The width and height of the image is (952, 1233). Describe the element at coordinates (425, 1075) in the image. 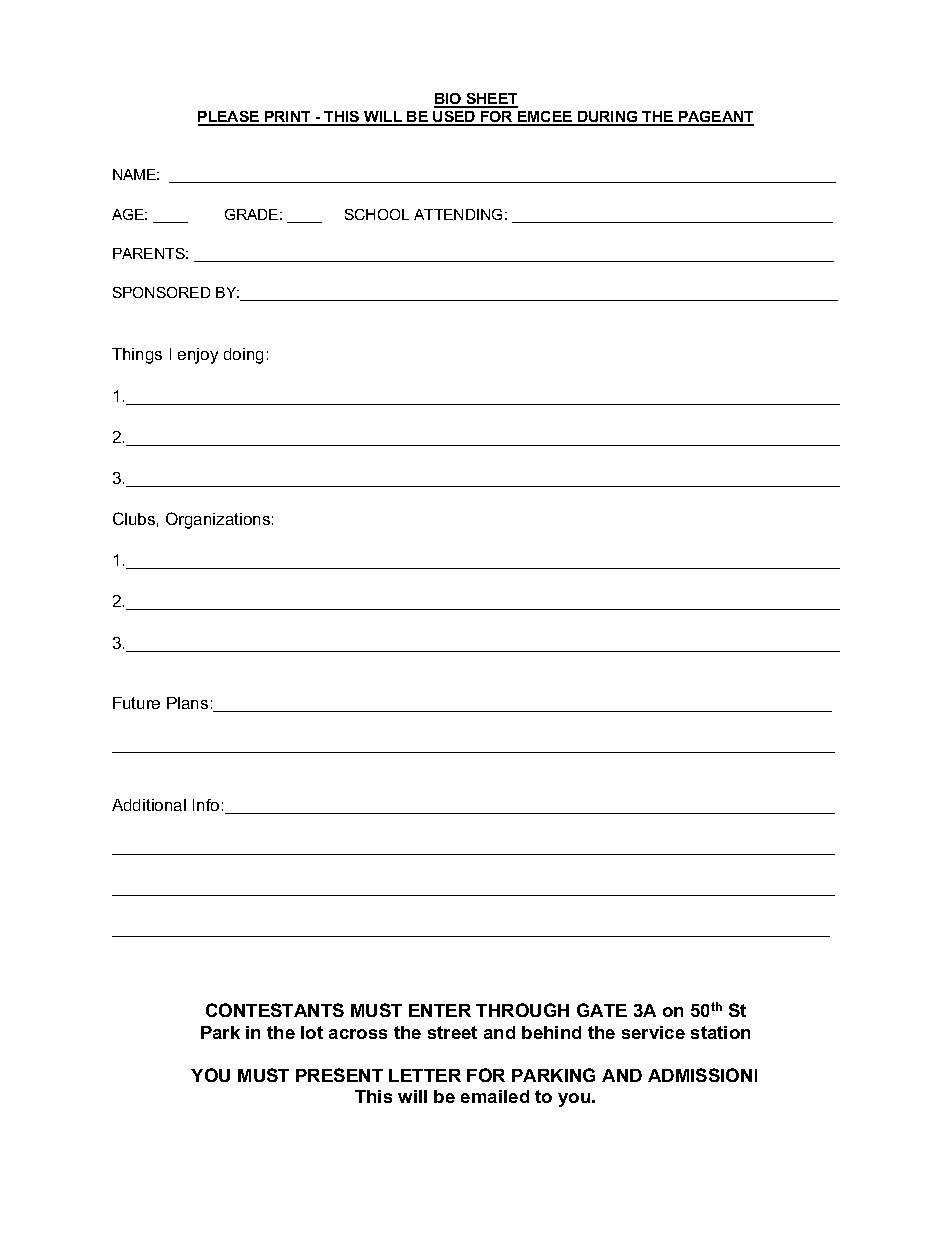

I see `LETTER` at that location.
